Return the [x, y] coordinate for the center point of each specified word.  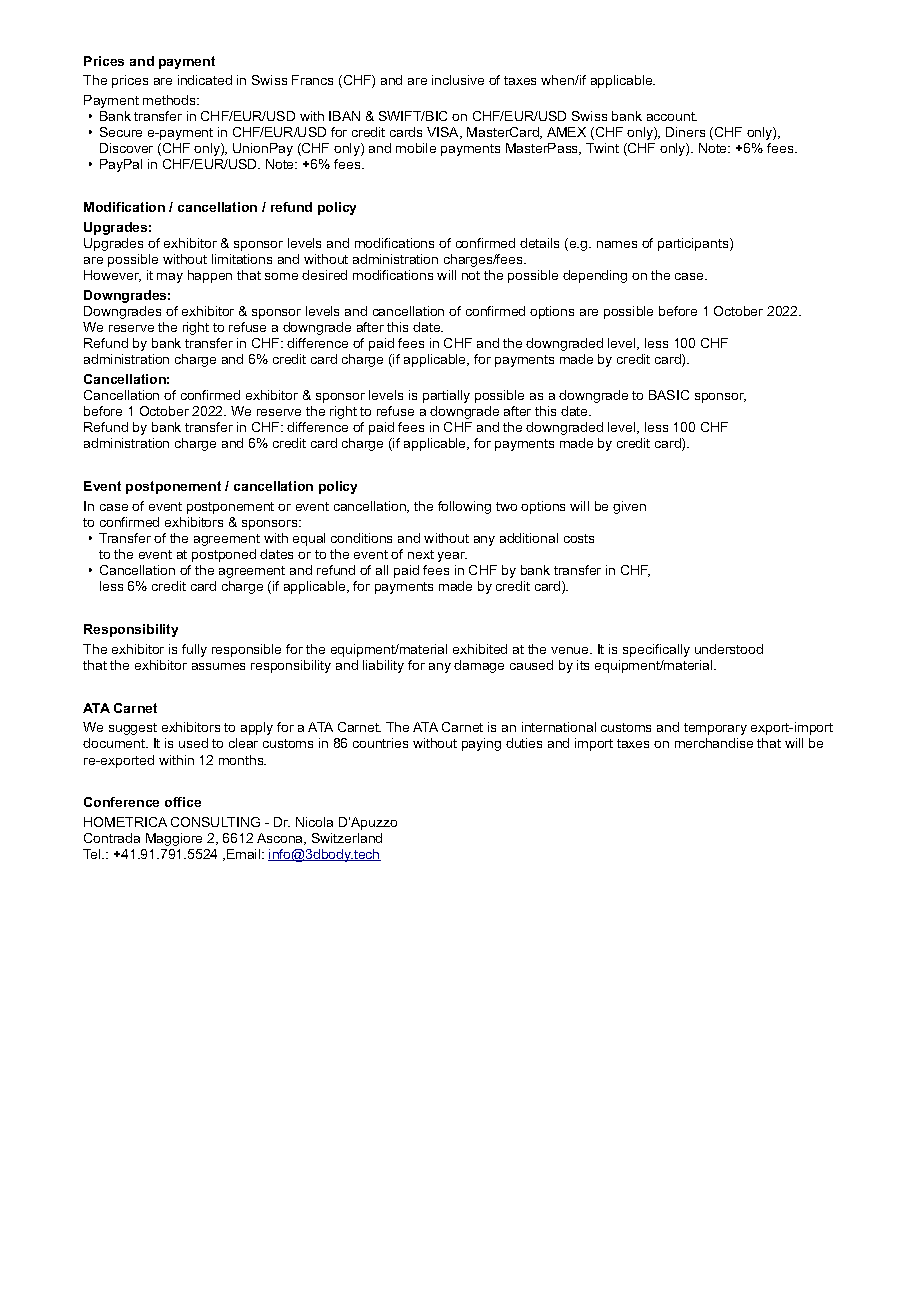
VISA [444, 133]
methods [170, 100]
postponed [224, 555]
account [672, 116]
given [629, 507]
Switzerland [347, 838]
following [464, 507]
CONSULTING [215, 822]
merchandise [714, 743]
